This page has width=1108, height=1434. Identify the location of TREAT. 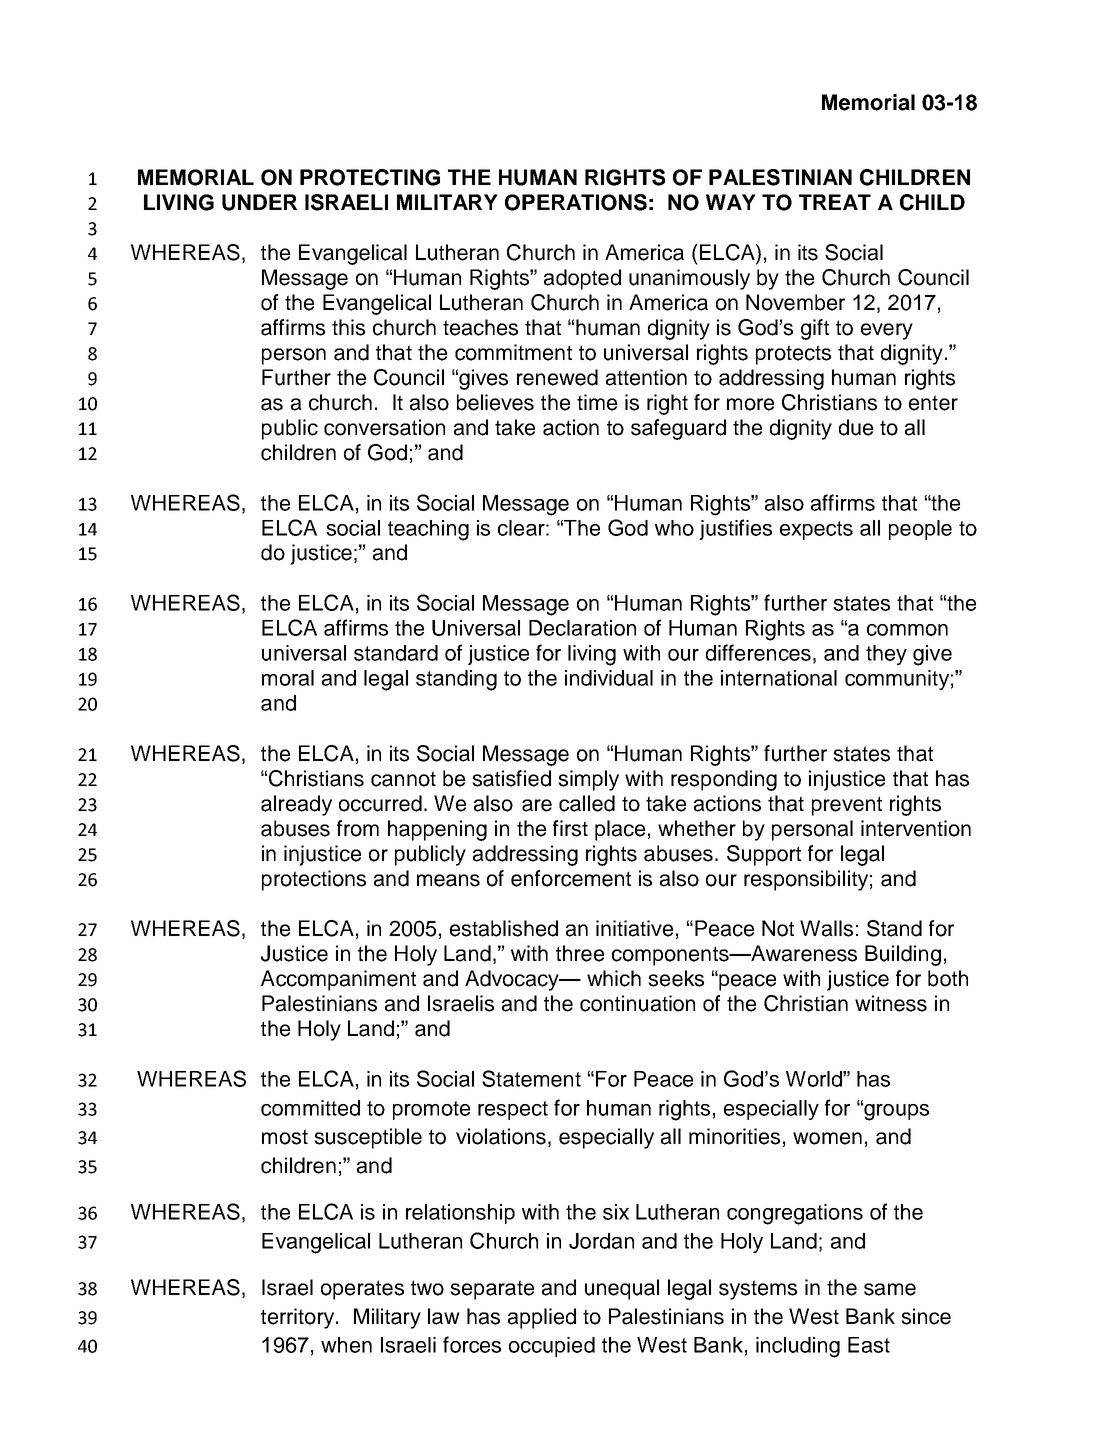
(835, 202).
